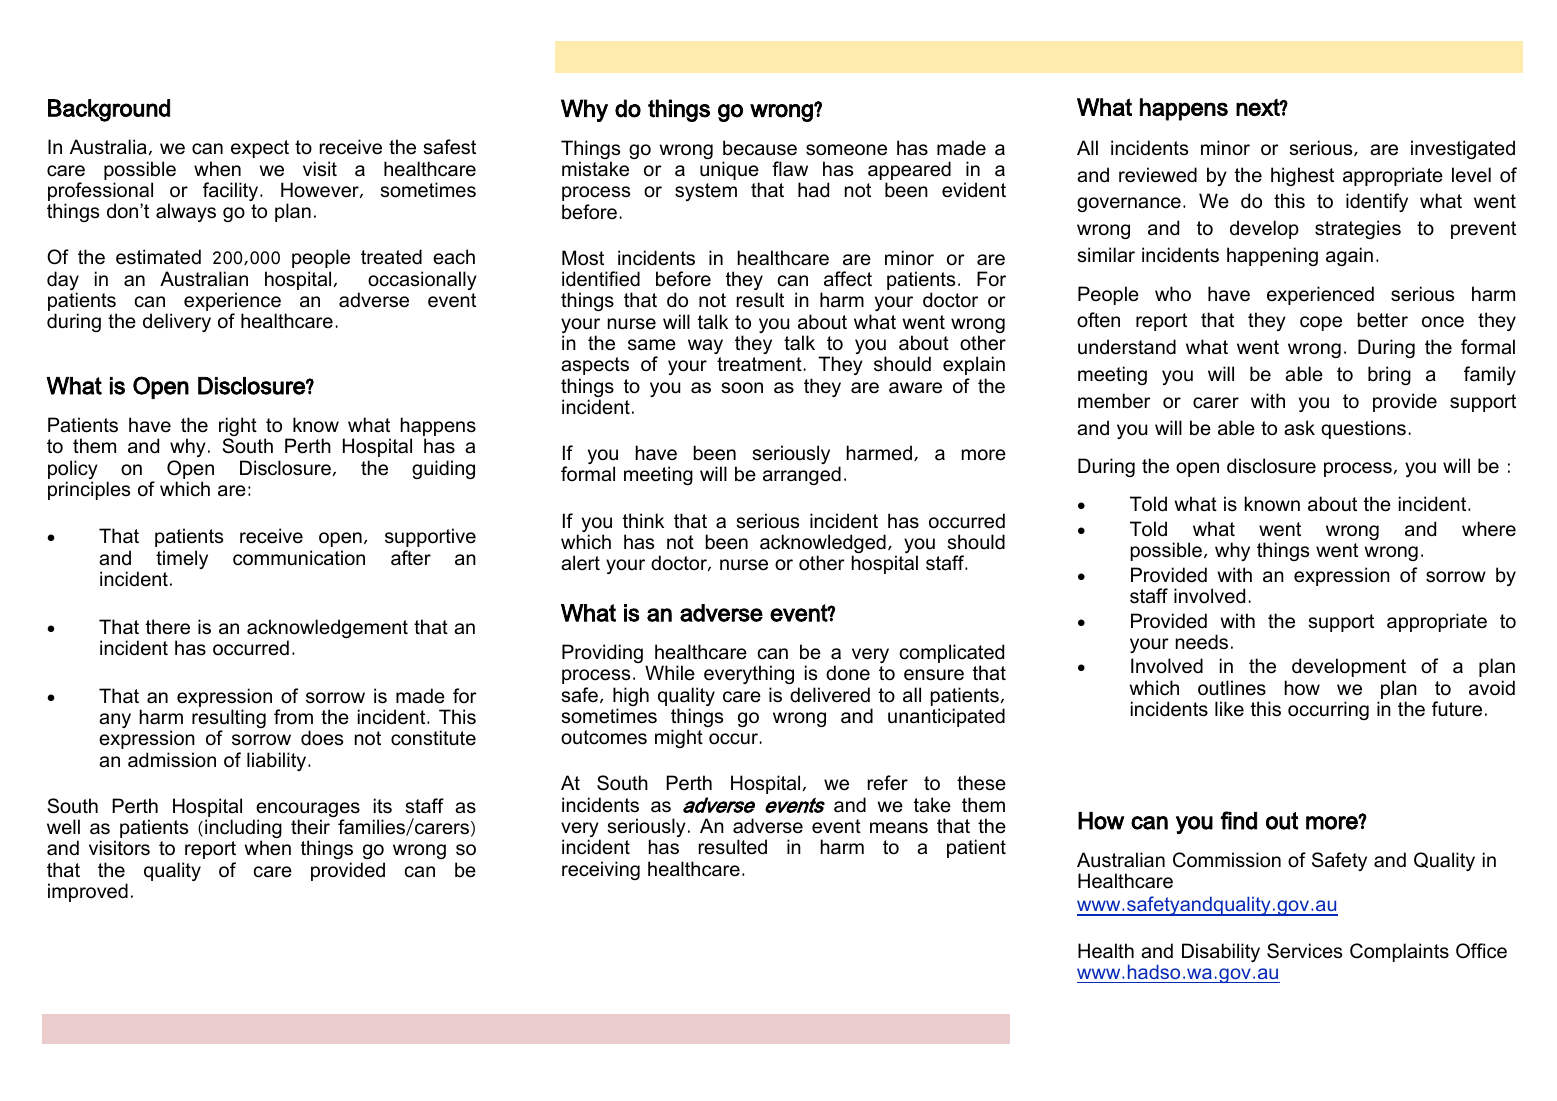  I want to click on think, so click(643, 520).
